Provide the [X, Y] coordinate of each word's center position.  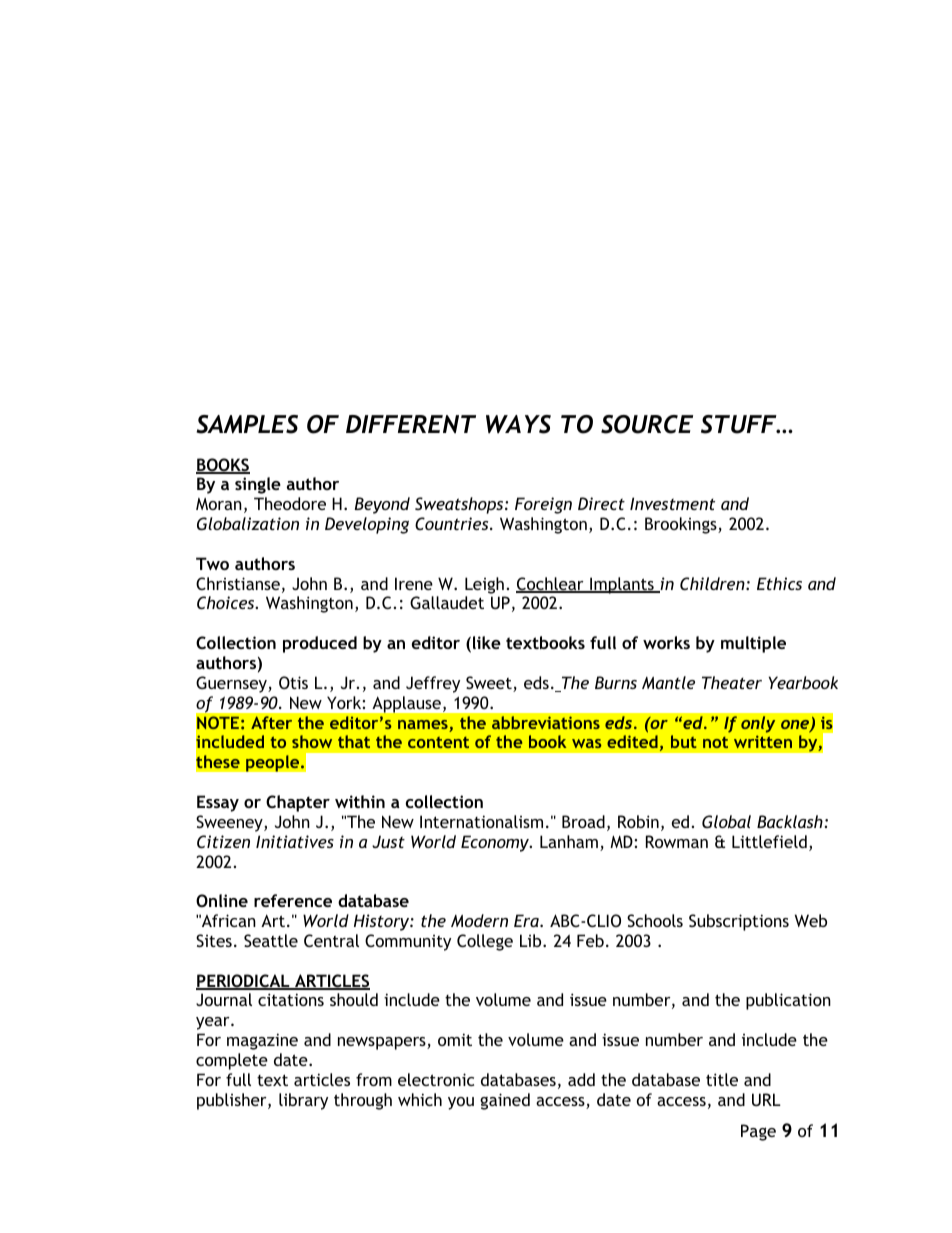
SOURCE [647, 424]
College [485, 942]
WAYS [518, 424]
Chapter [298, 803]
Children [713, 583]
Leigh [484, 585]
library [303, 1101]
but [683, 741]
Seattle [271, 940]
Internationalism [481, 821]
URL [766, 1099]
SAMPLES [247, 424]
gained [505, 1101]
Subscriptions [739, 922]
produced [320, 644]
